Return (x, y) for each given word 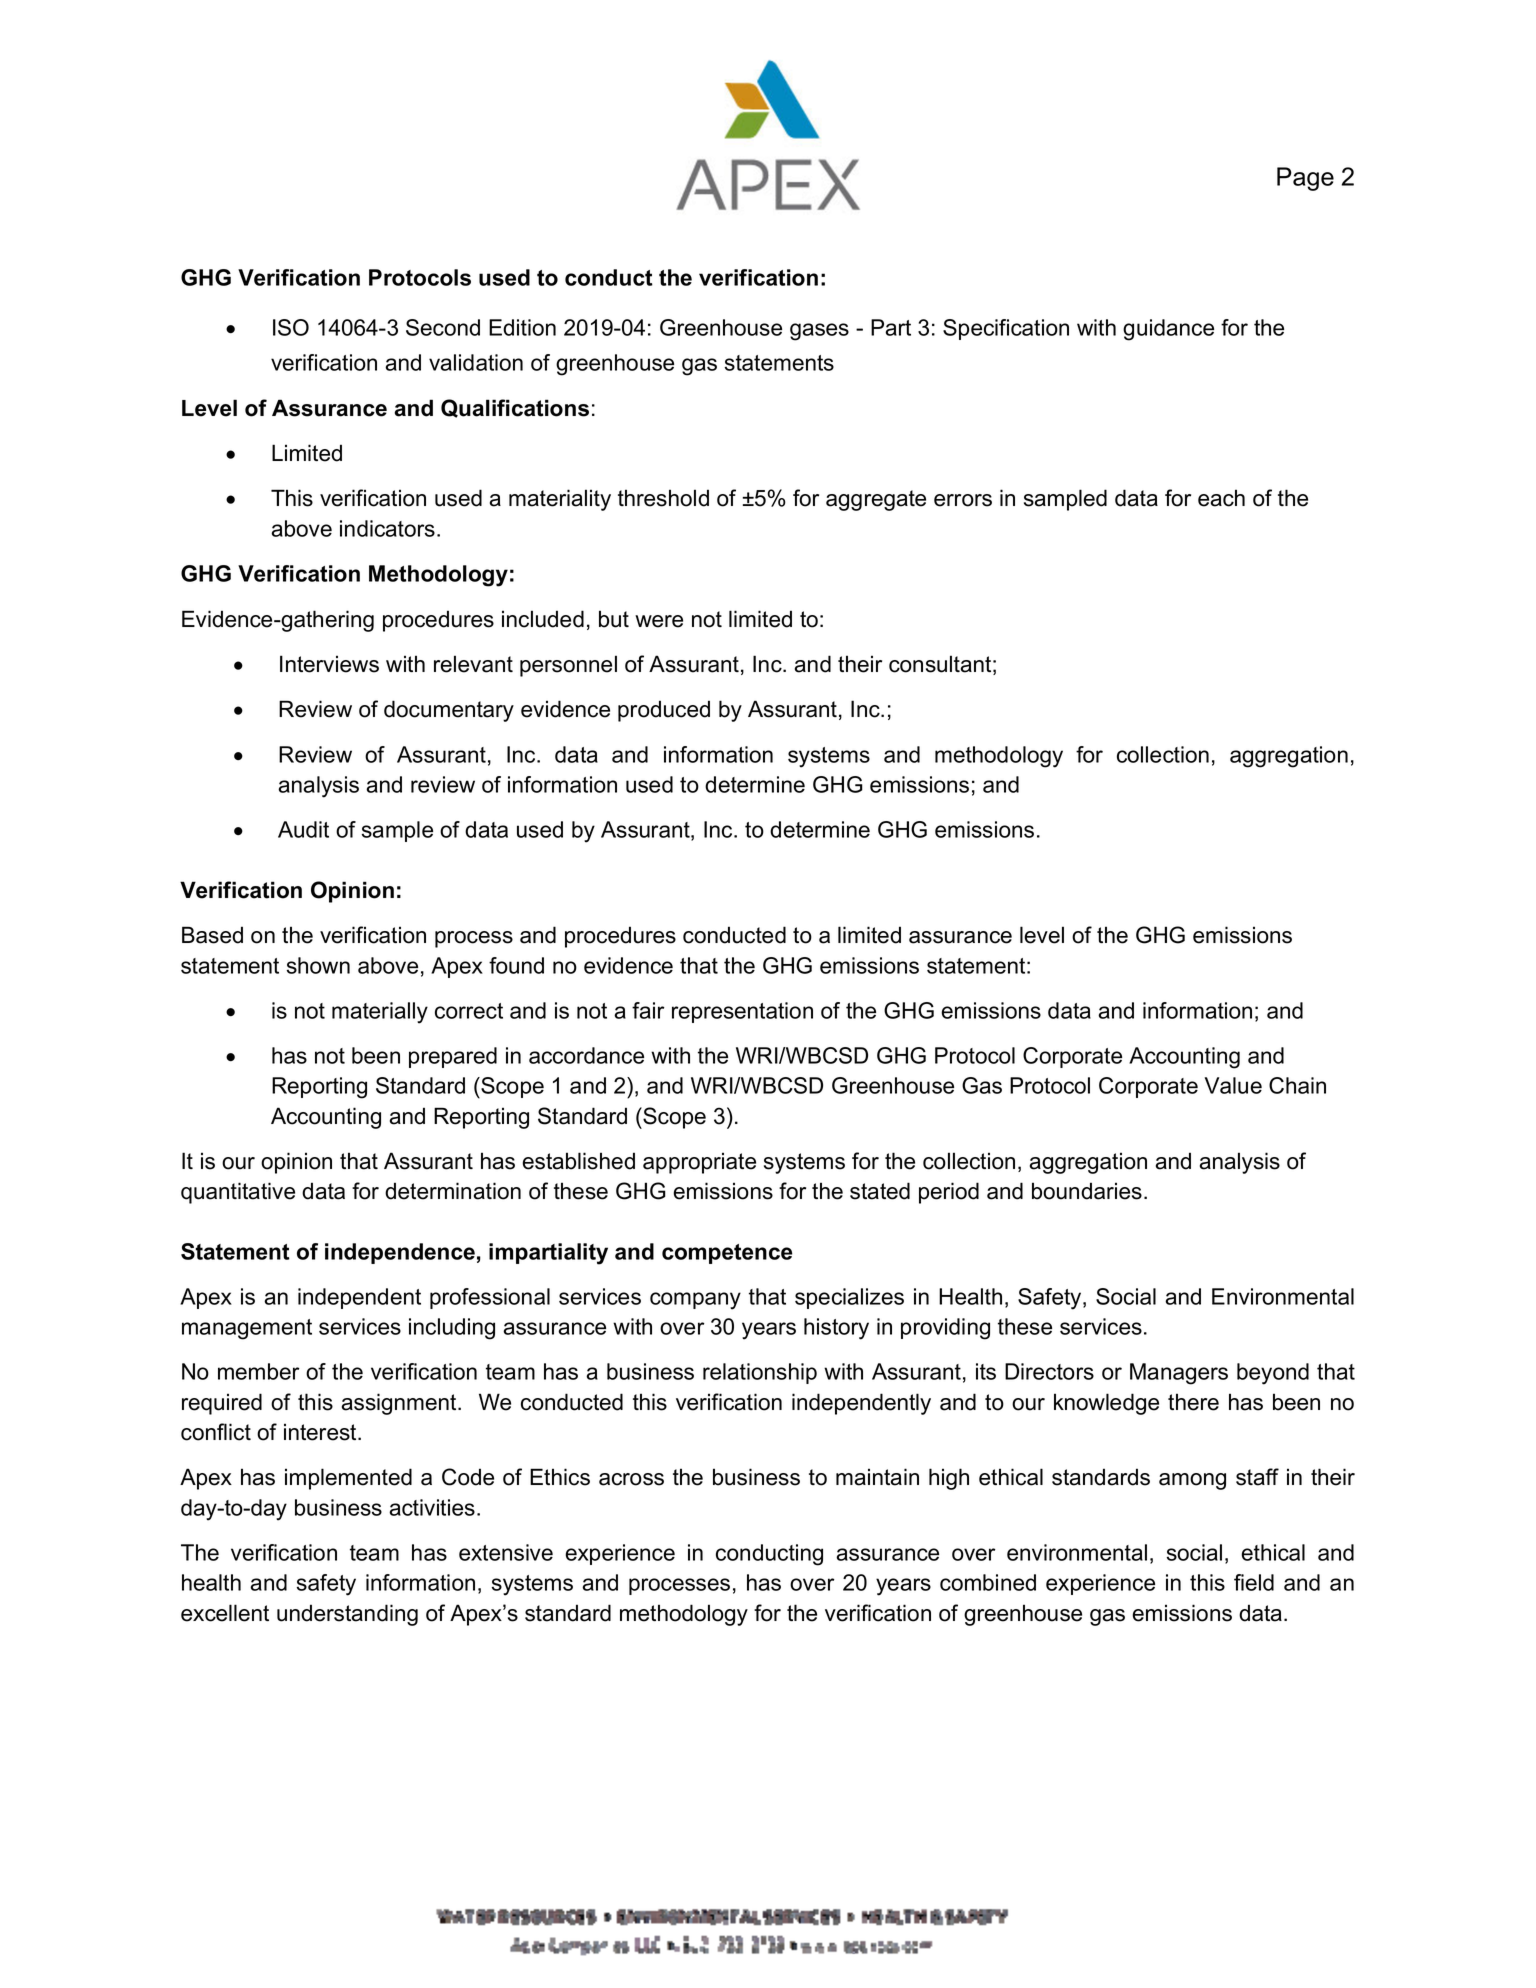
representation (742, 1012)
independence (400, 1253)
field (1254, 1582)
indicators (387, 528)
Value (1233, 1085)
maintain (877, 1477)
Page (1305, 179)
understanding (347, 1615)
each (1221, 498)
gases (819, 332)
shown (318, 965)
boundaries (1087, 1191)
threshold (663, 498)
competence (727, 1254)
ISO (291, 327)
